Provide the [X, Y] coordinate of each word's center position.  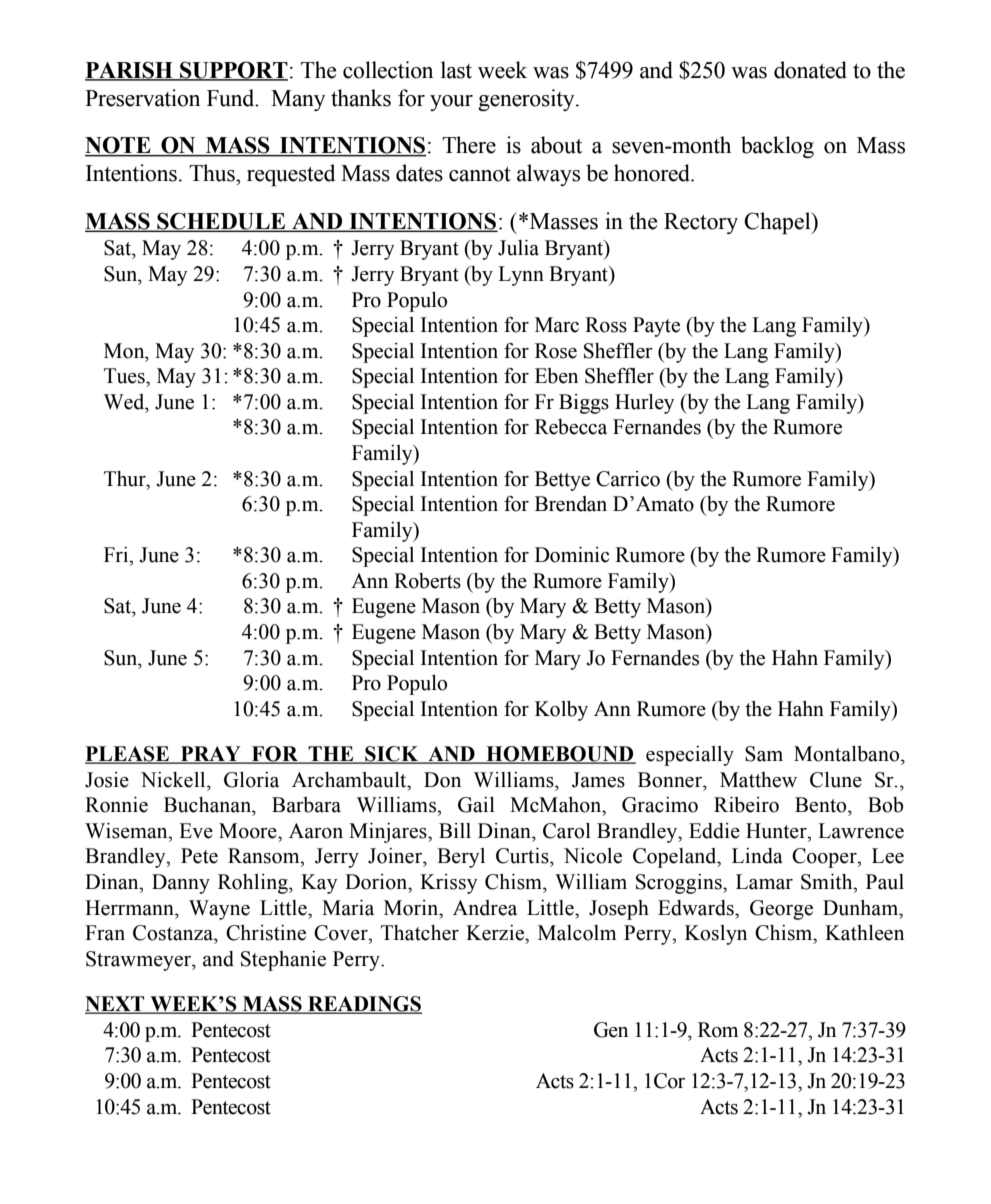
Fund [232, 98]
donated [810, 70]
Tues [125, 376]
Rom [718, 1030]
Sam [764, 754]
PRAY [211, 755]
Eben [556, 376]
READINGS [364, 1005]
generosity [527, 100]
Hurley [644, 404]
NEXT [116, 1005]
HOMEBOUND [560, 755]
